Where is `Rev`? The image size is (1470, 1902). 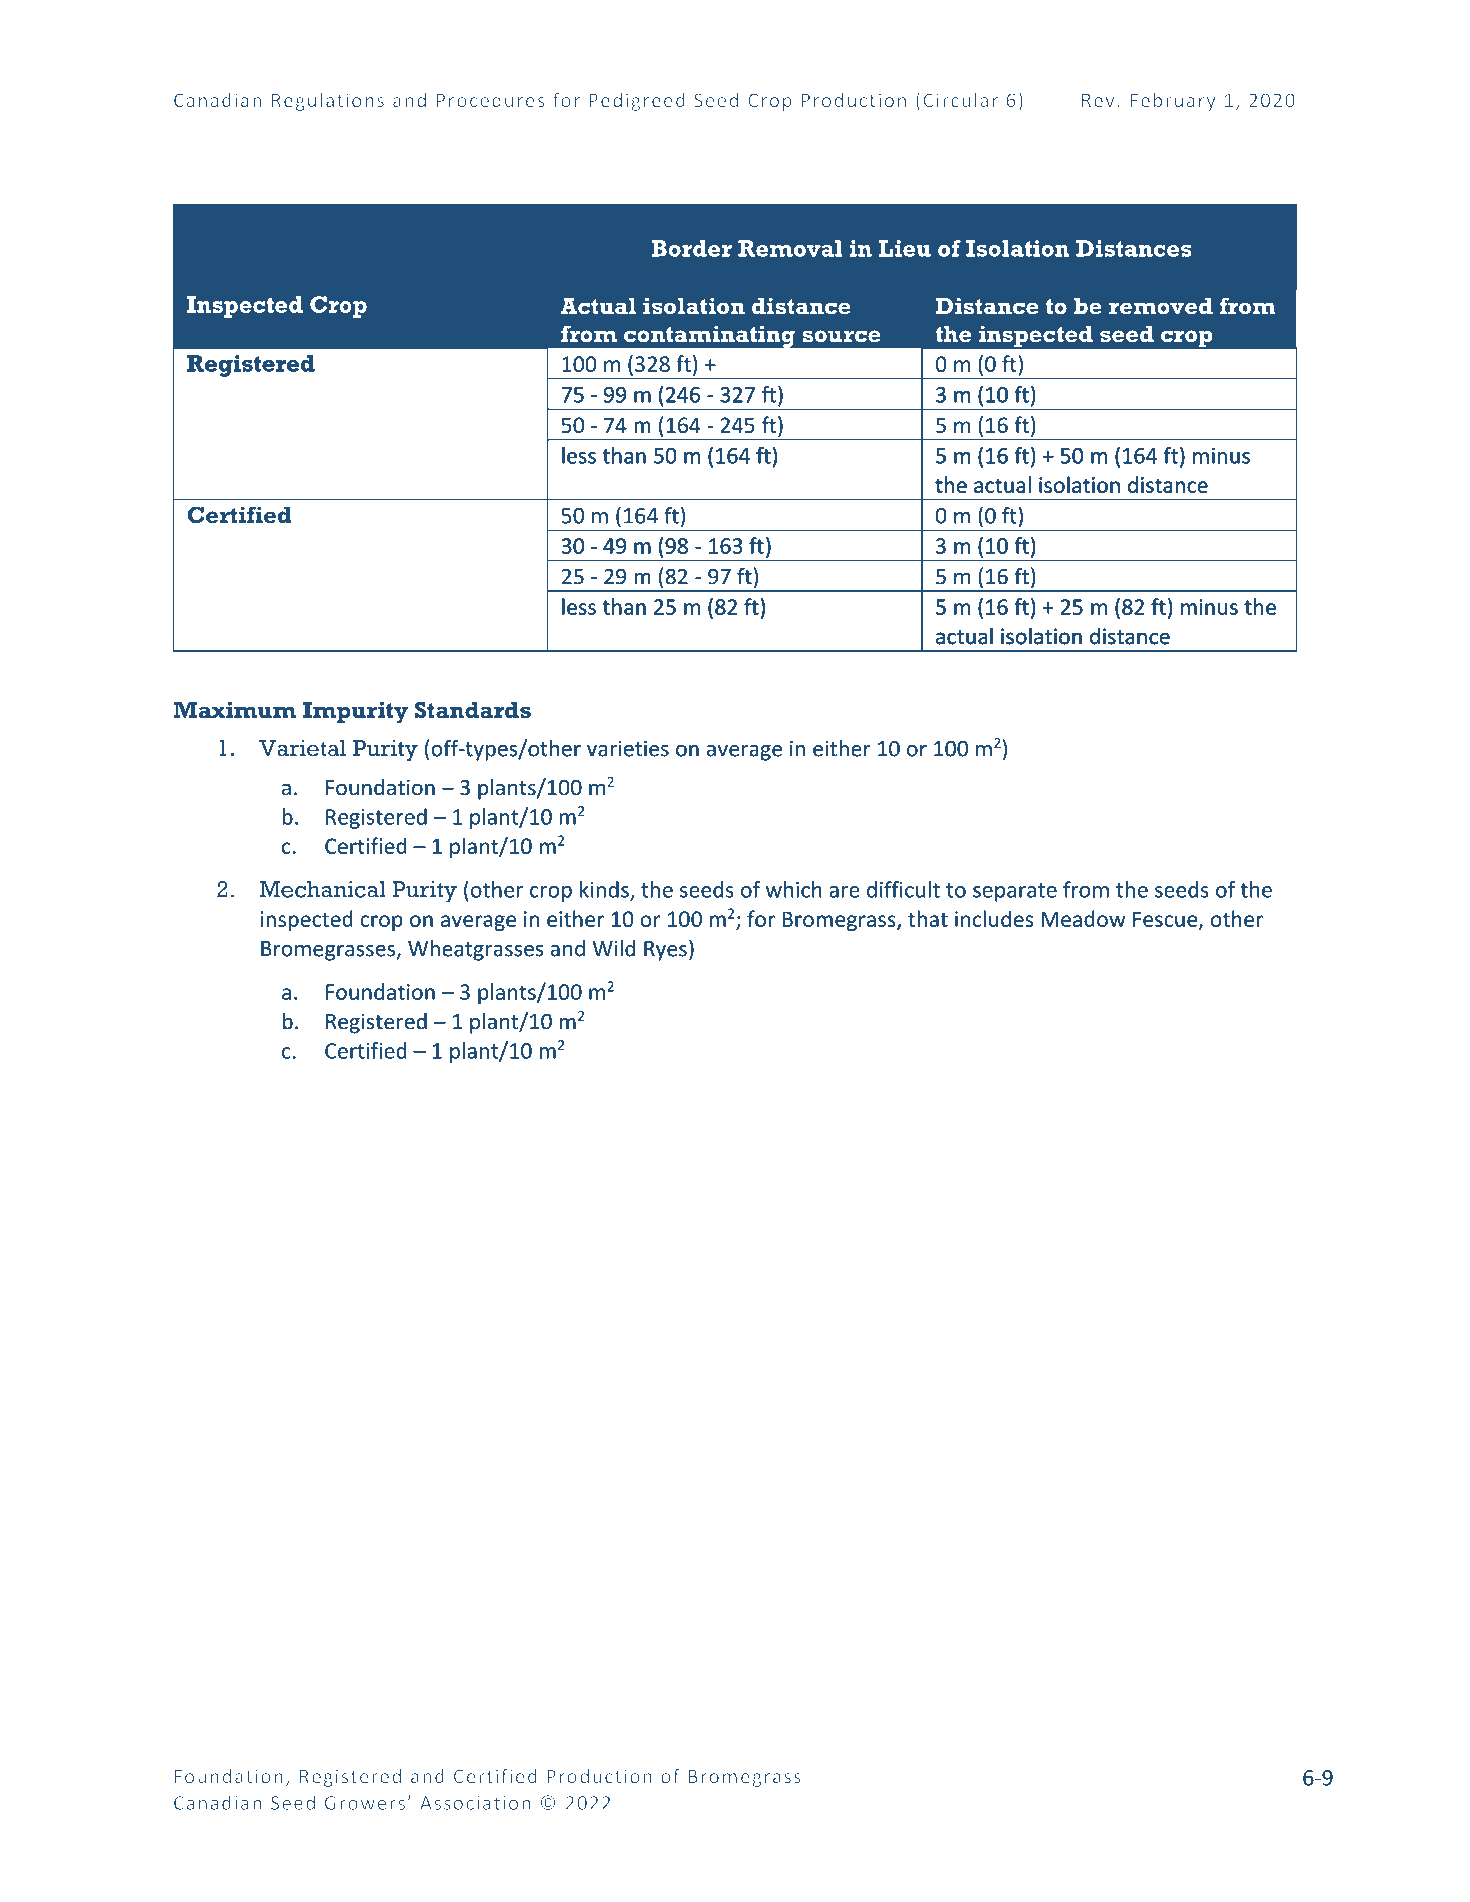
Rev is located at coordinates (1098, 100).
